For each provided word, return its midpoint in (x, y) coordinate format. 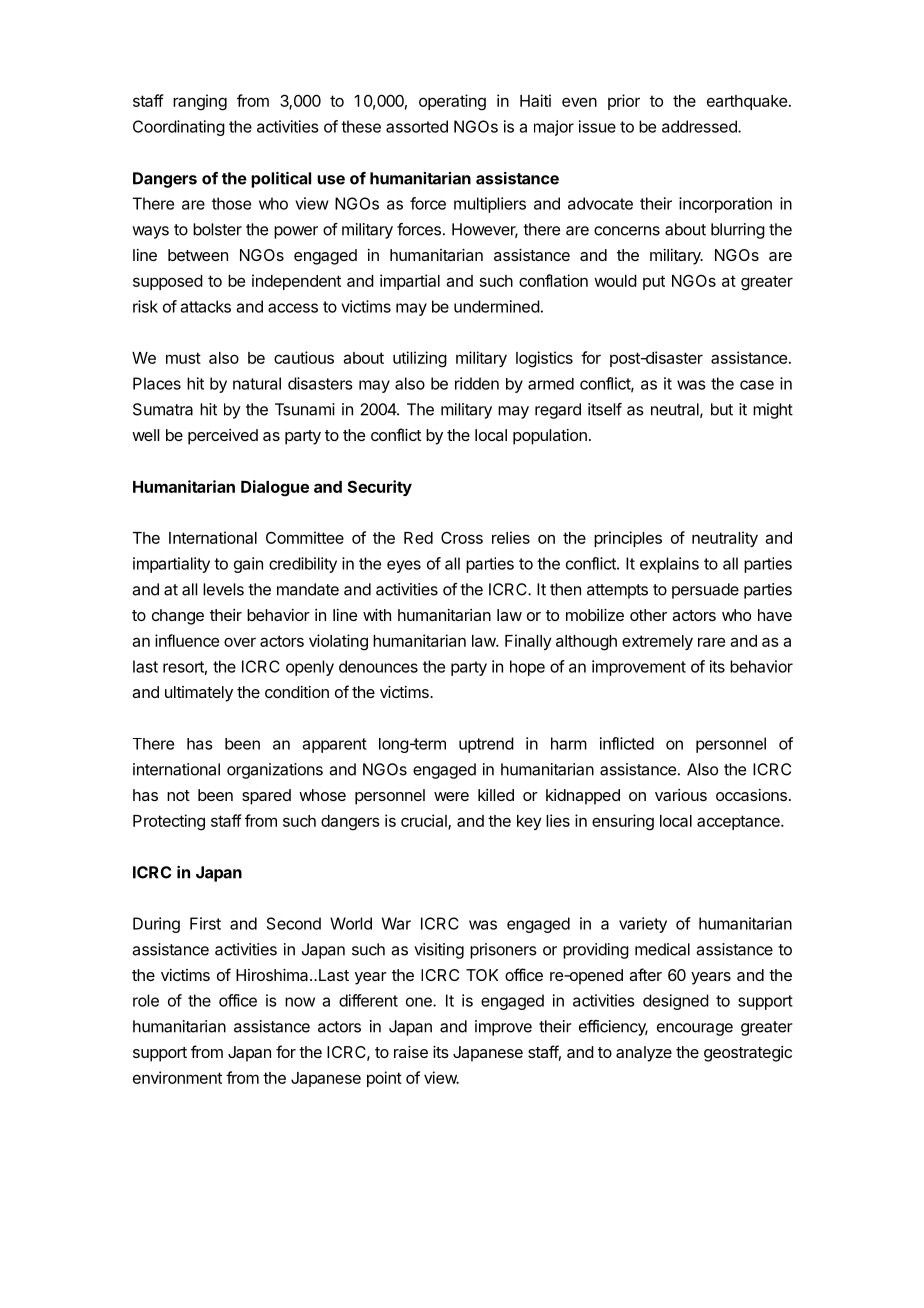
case (757, 385)
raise (411, 1052)
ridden (477, 383)
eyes (404, 566)
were (451, 796)
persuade (705, 591)
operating (452, 102)
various (681, 795)
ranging (200, 102)
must (183, 358)
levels (223, 589)
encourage (695, 1029)
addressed (700, 126)
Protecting (169, 822)
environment (177, 1077)
